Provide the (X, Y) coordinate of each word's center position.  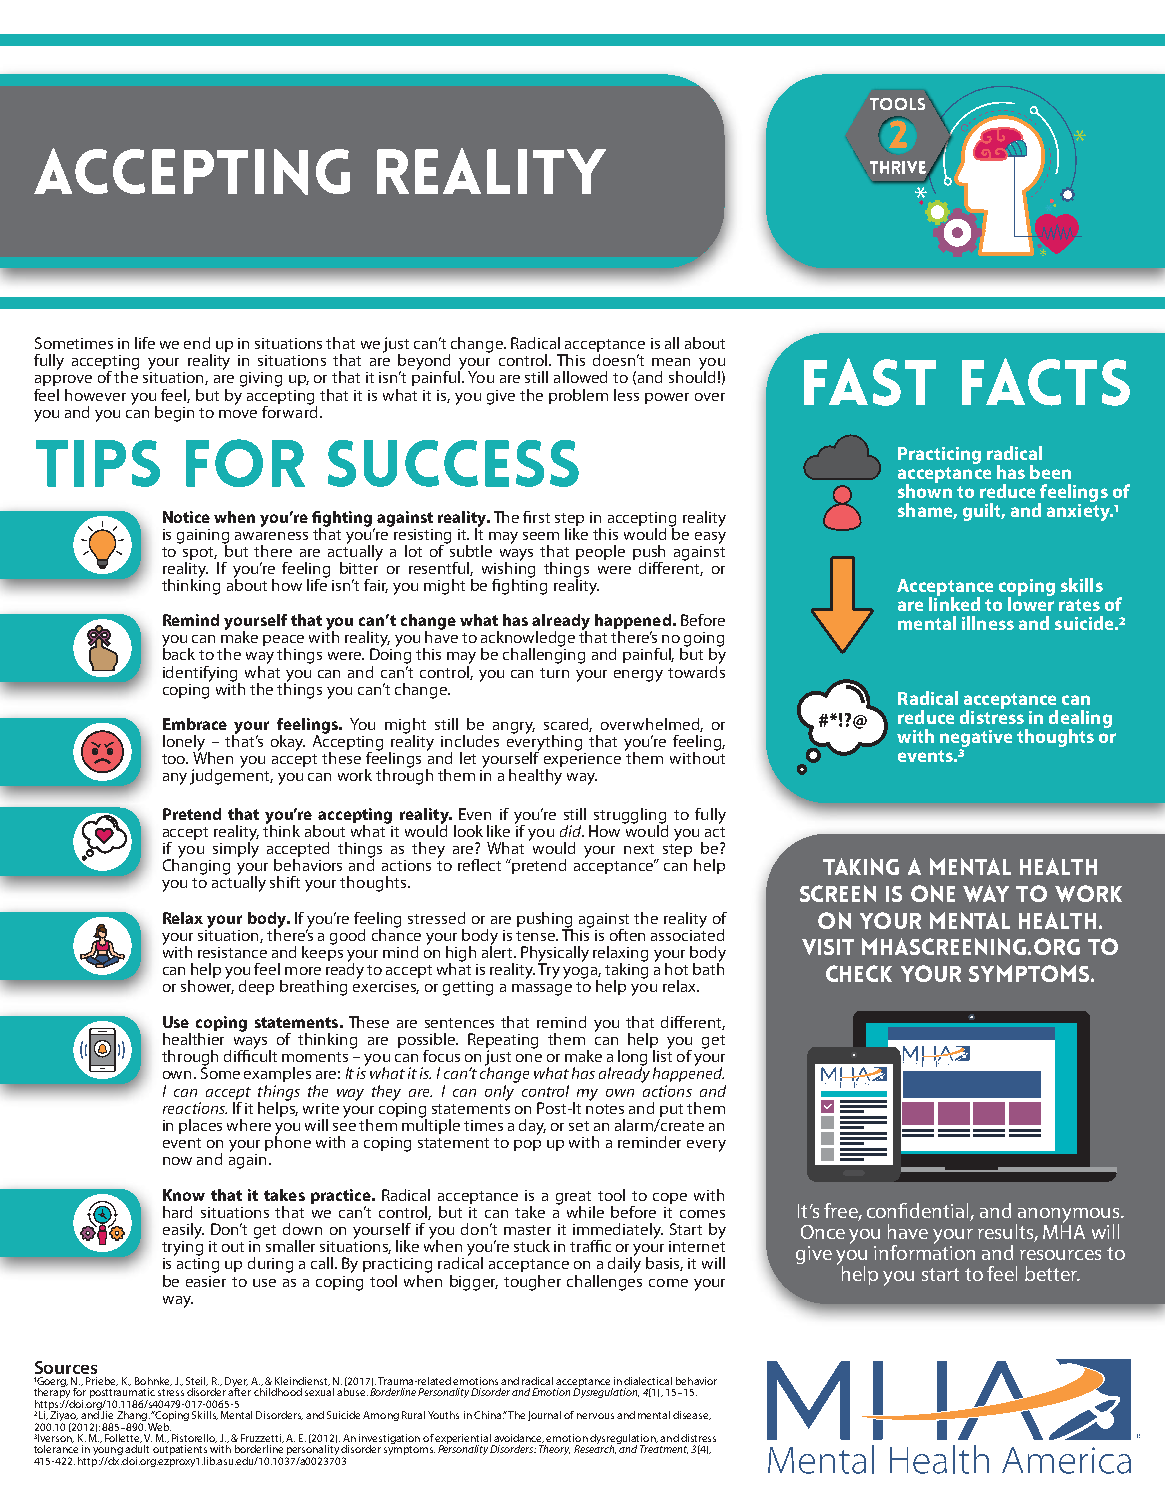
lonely (185, 744)
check (859, 973)
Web (159, 1425)
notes (605, 1109)
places (200, 1126)
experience (582, 760)
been (1050, 472)
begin (174, 414)
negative (976, 740)
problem (578, 396)
